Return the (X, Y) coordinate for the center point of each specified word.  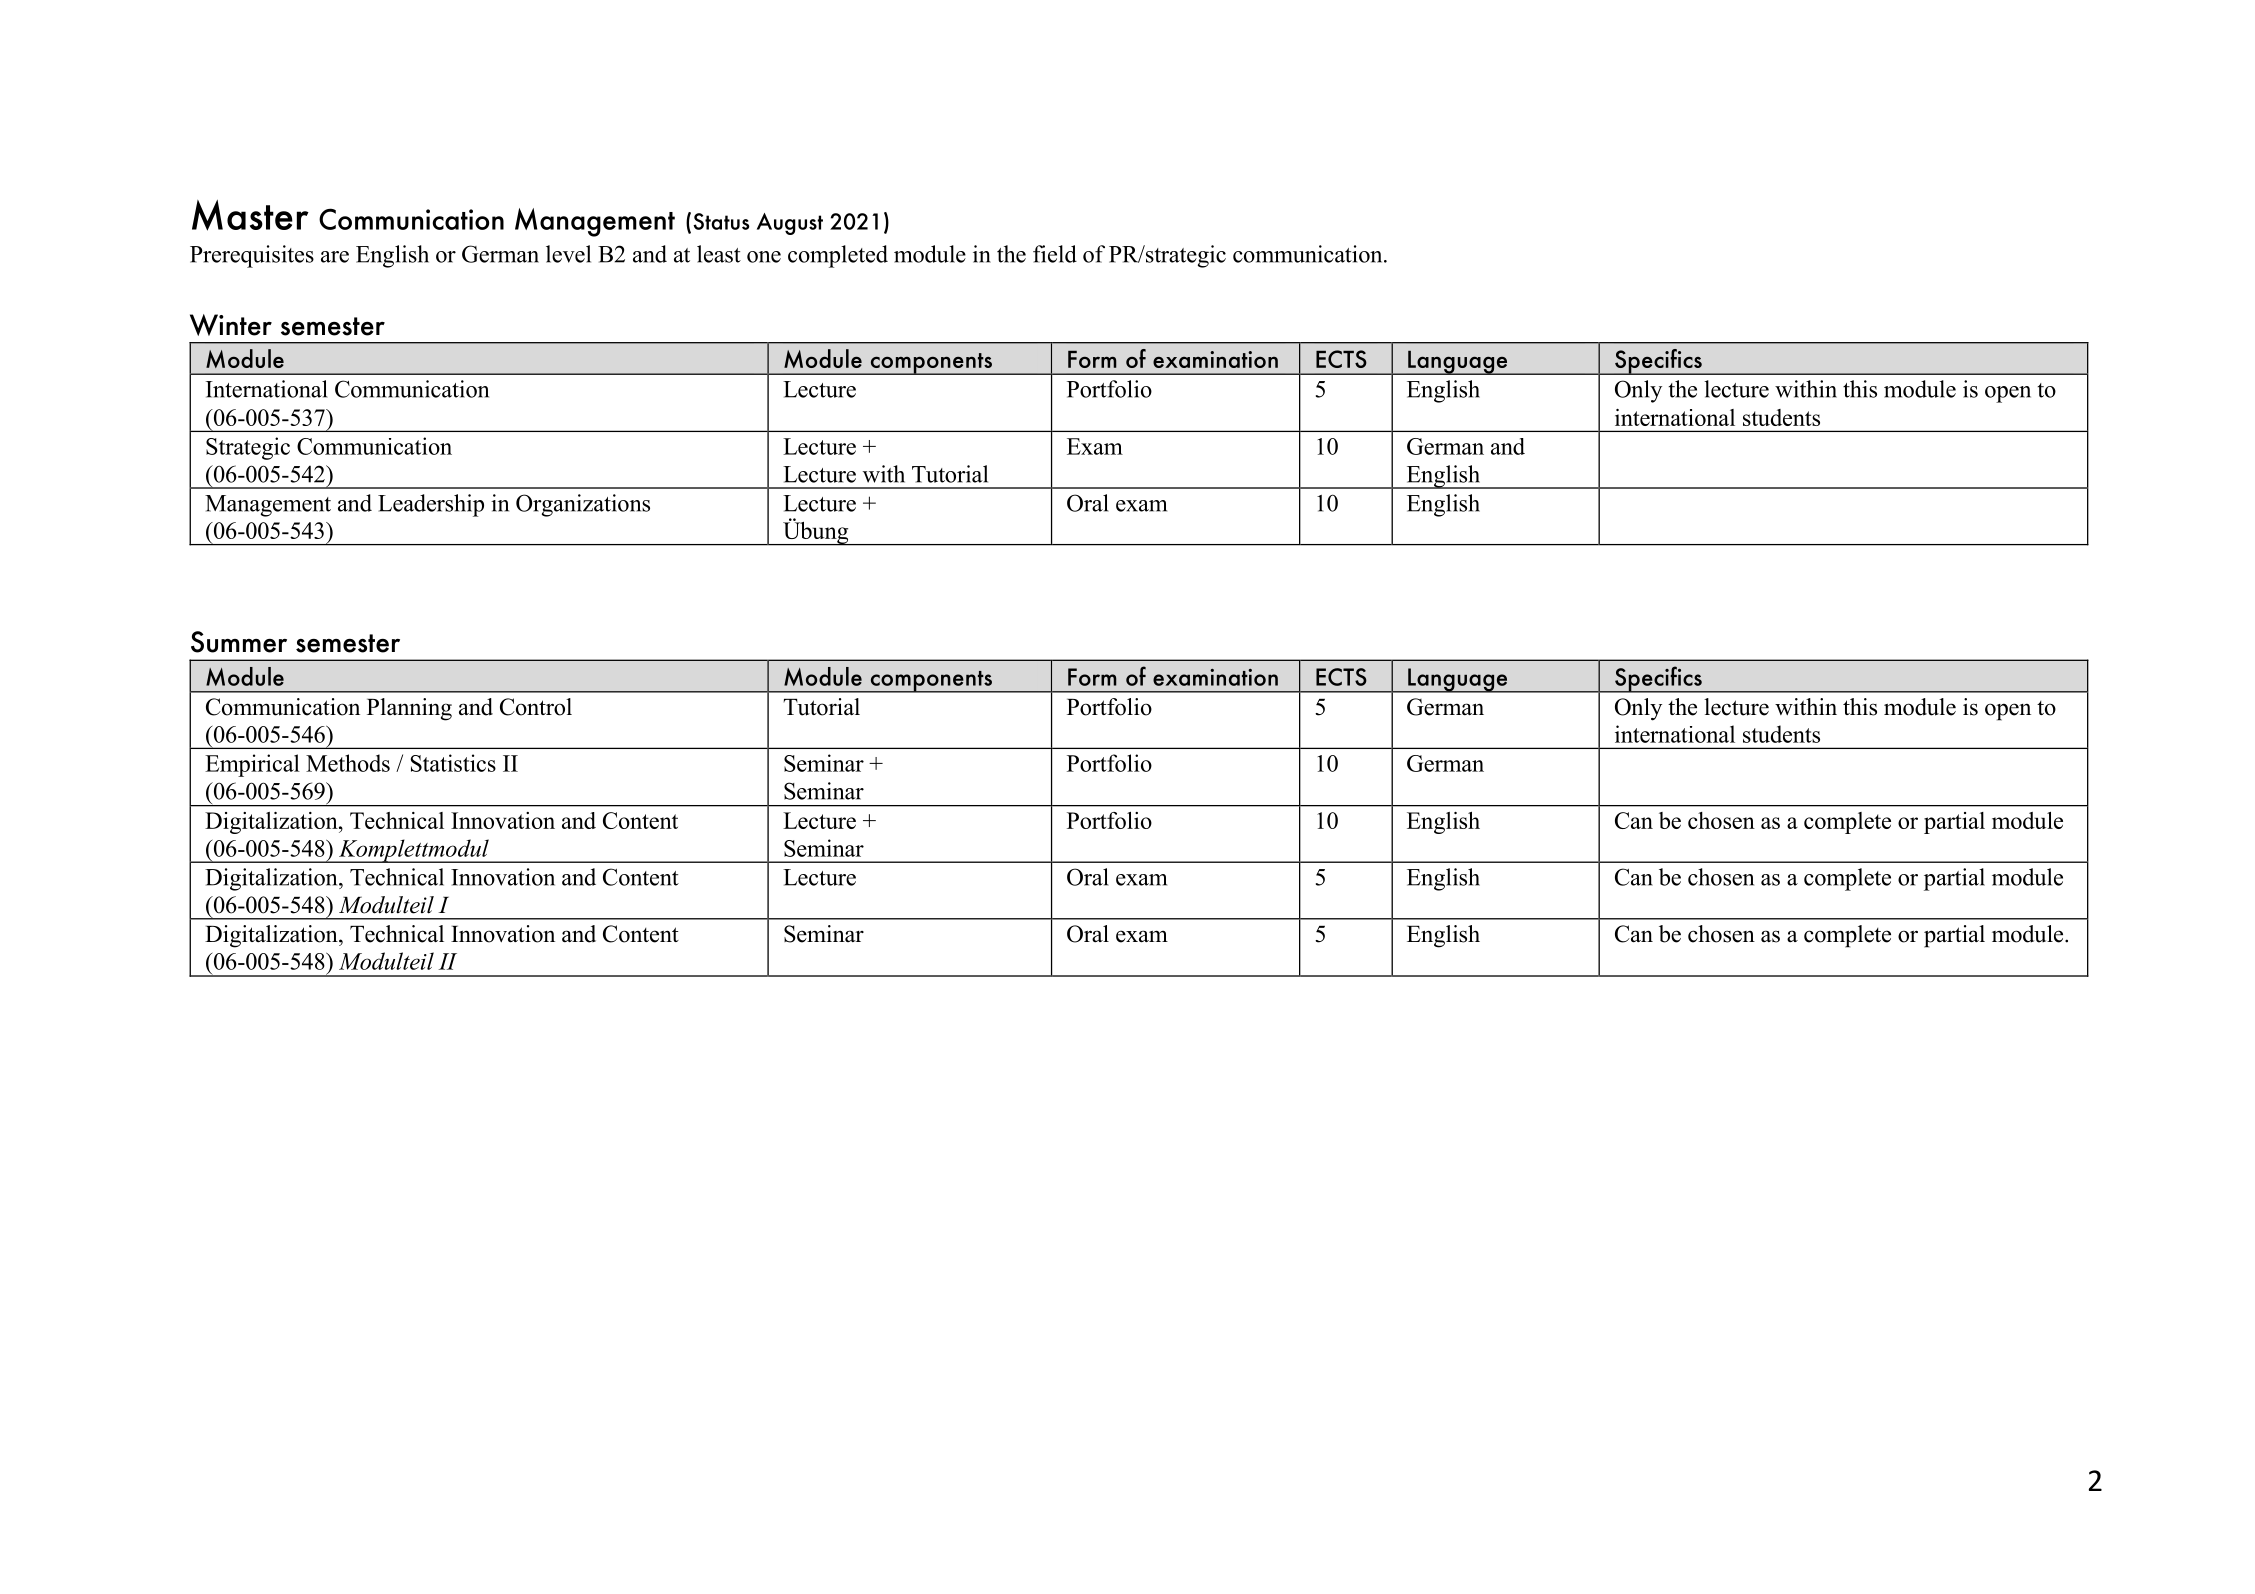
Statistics (453, 763)
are (335, 257)
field (1055, 254)
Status (721, 221)
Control (536, 707)
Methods (348, 763)
